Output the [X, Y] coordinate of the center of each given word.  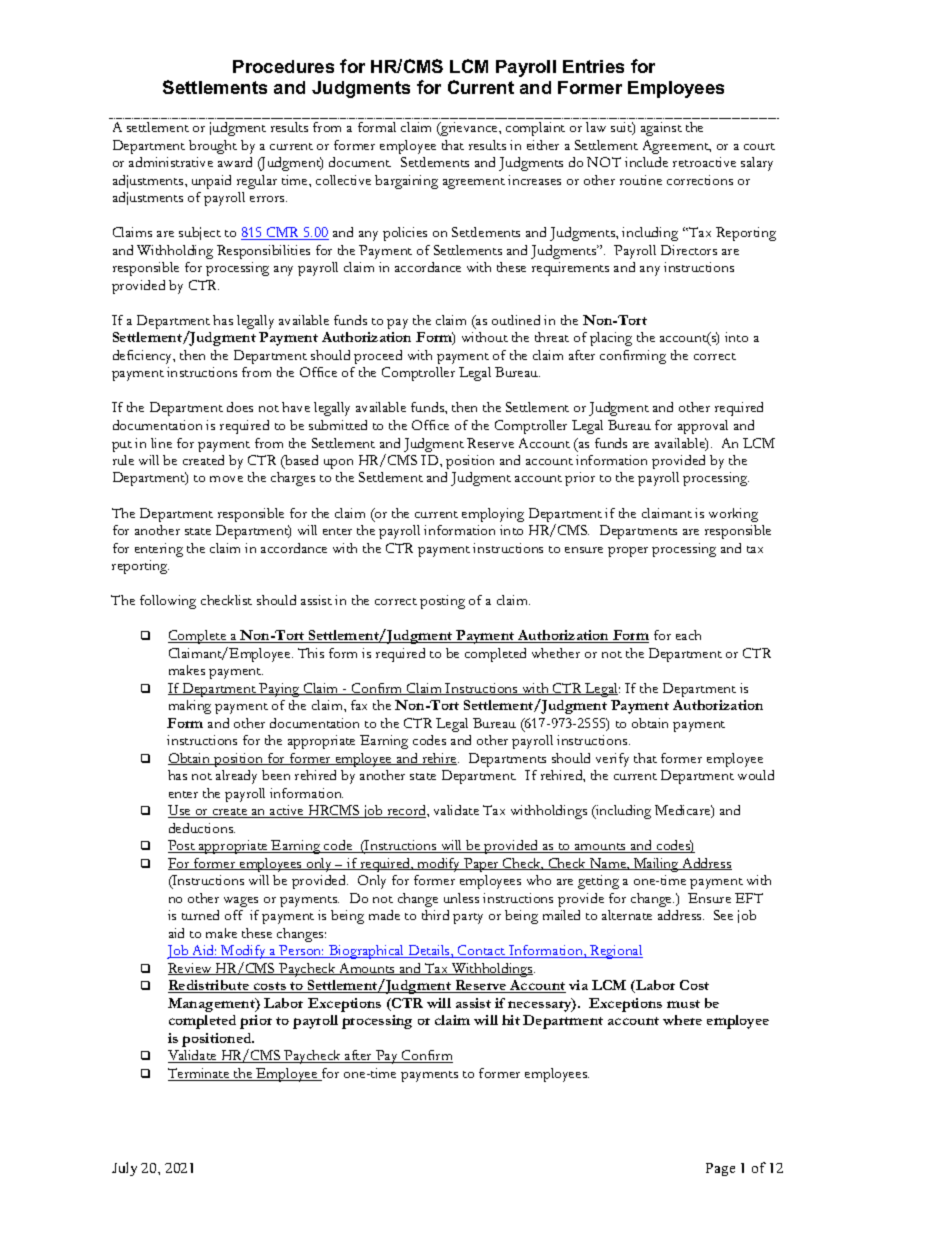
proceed [378, 357]
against [661, 129]
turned [200, 915]
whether [556, 653]
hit [511, 1020]
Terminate [200, 1074]
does [240, 407]
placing [611, 339]
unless [461, 898]
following [168, 602]
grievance [469, 129]
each [688, 635]
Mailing [656, 865]
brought [213, 147]
